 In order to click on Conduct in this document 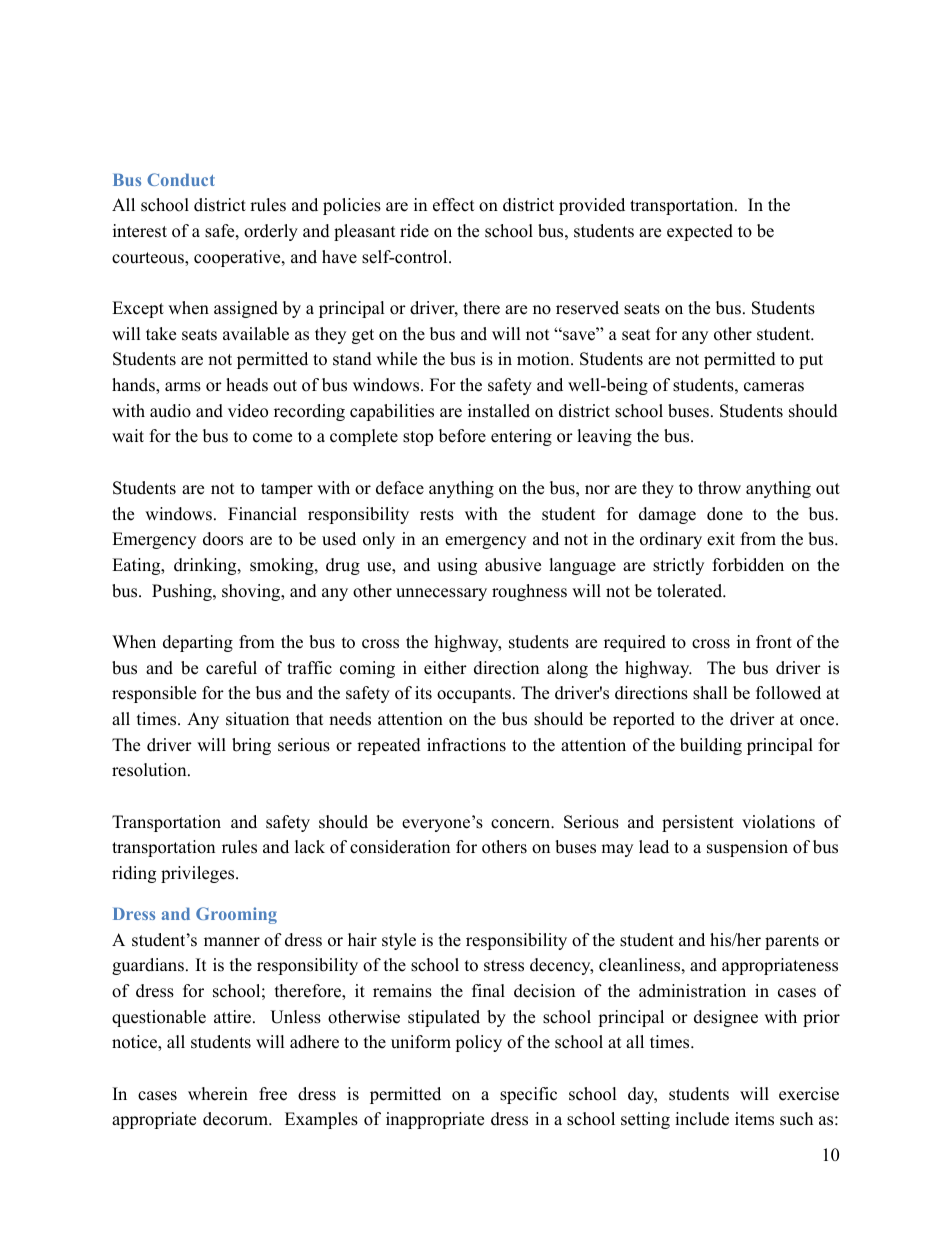, I will do `click(181, 179)`.
